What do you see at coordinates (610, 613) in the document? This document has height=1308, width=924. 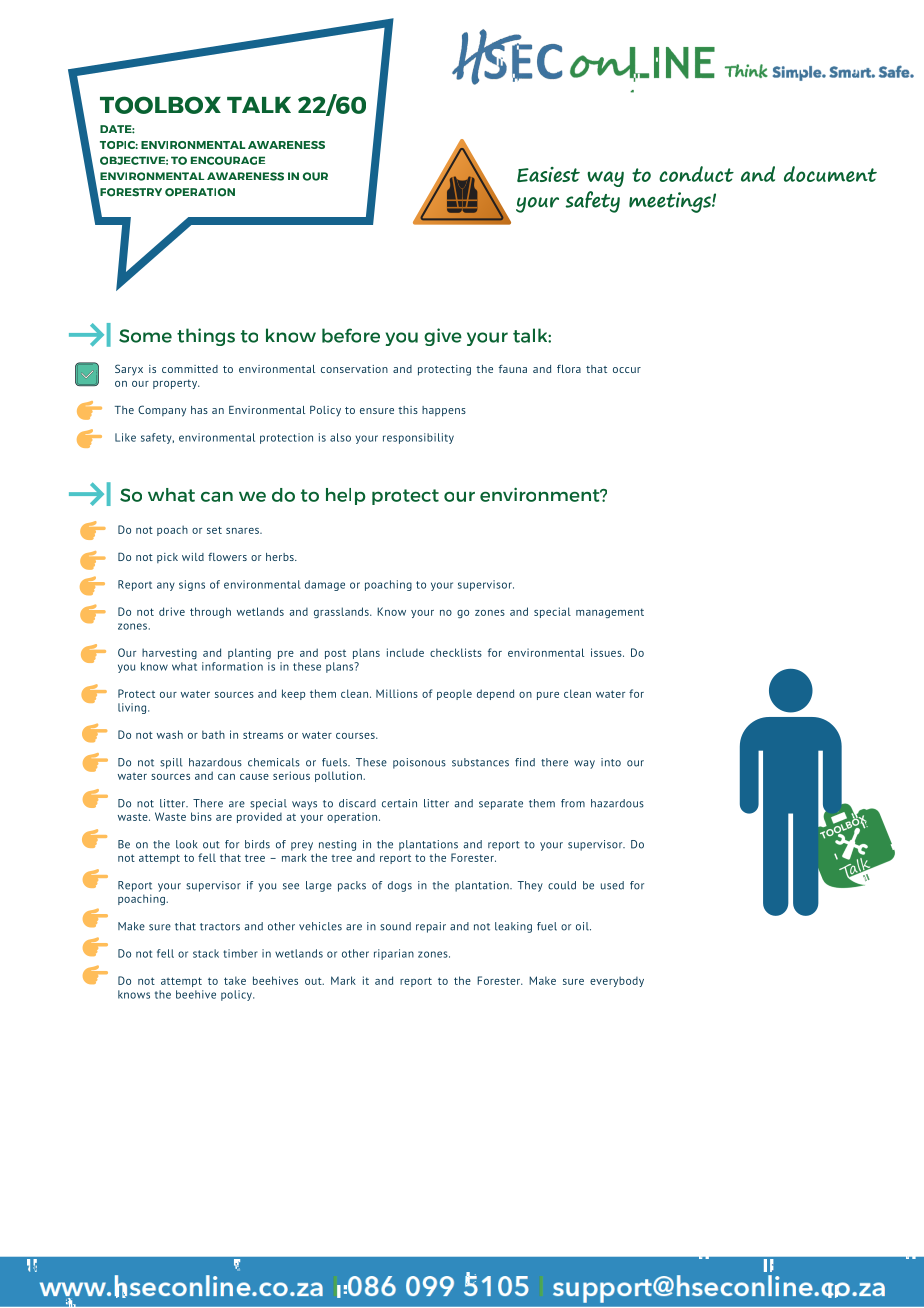 I see `management` at bounding box center [610, 613].
